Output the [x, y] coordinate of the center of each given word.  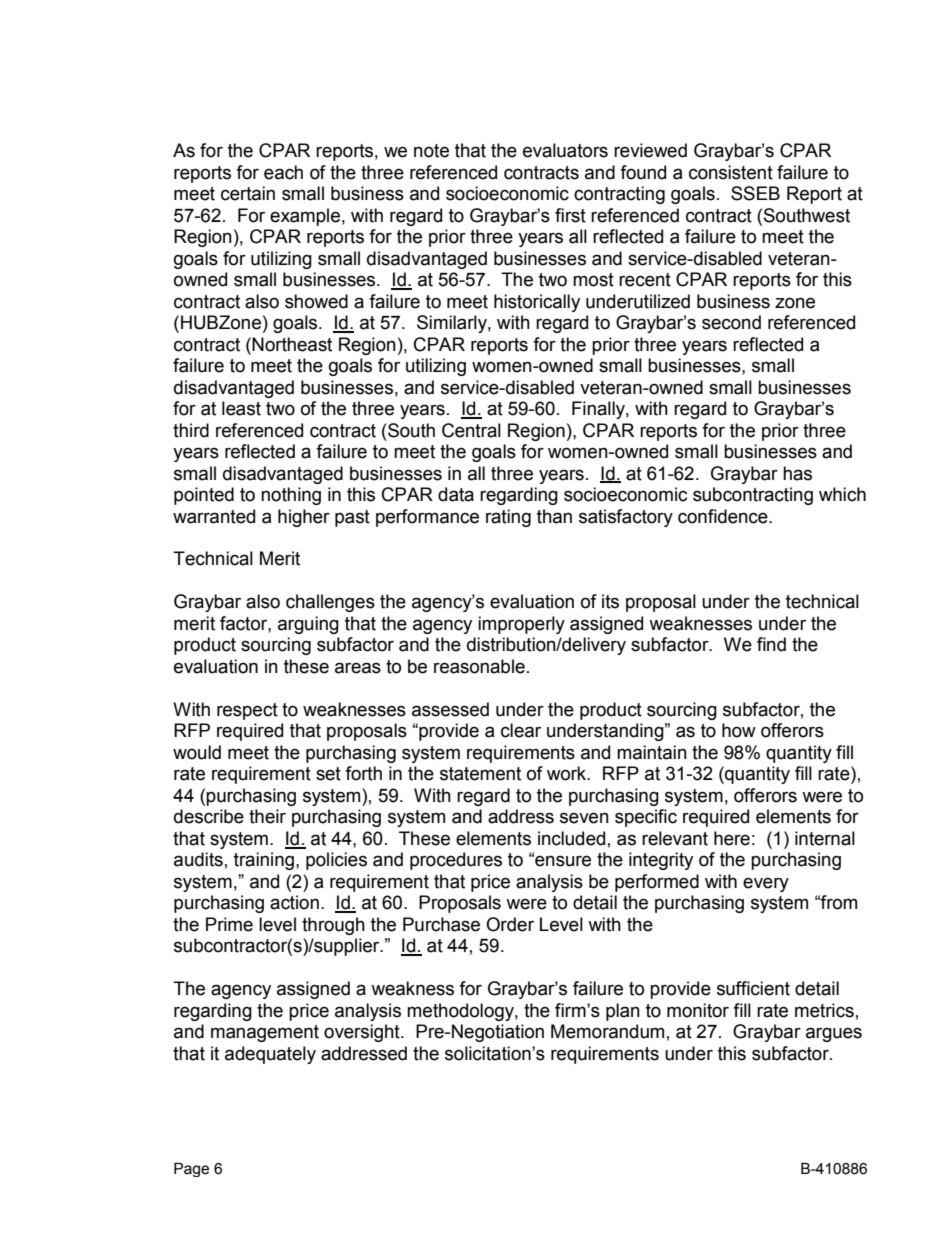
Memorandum [607, 1031]
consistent [731, 172]
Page [191, 1170]
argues [834, 1034]
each [283, 172]
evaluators [565, 150]
